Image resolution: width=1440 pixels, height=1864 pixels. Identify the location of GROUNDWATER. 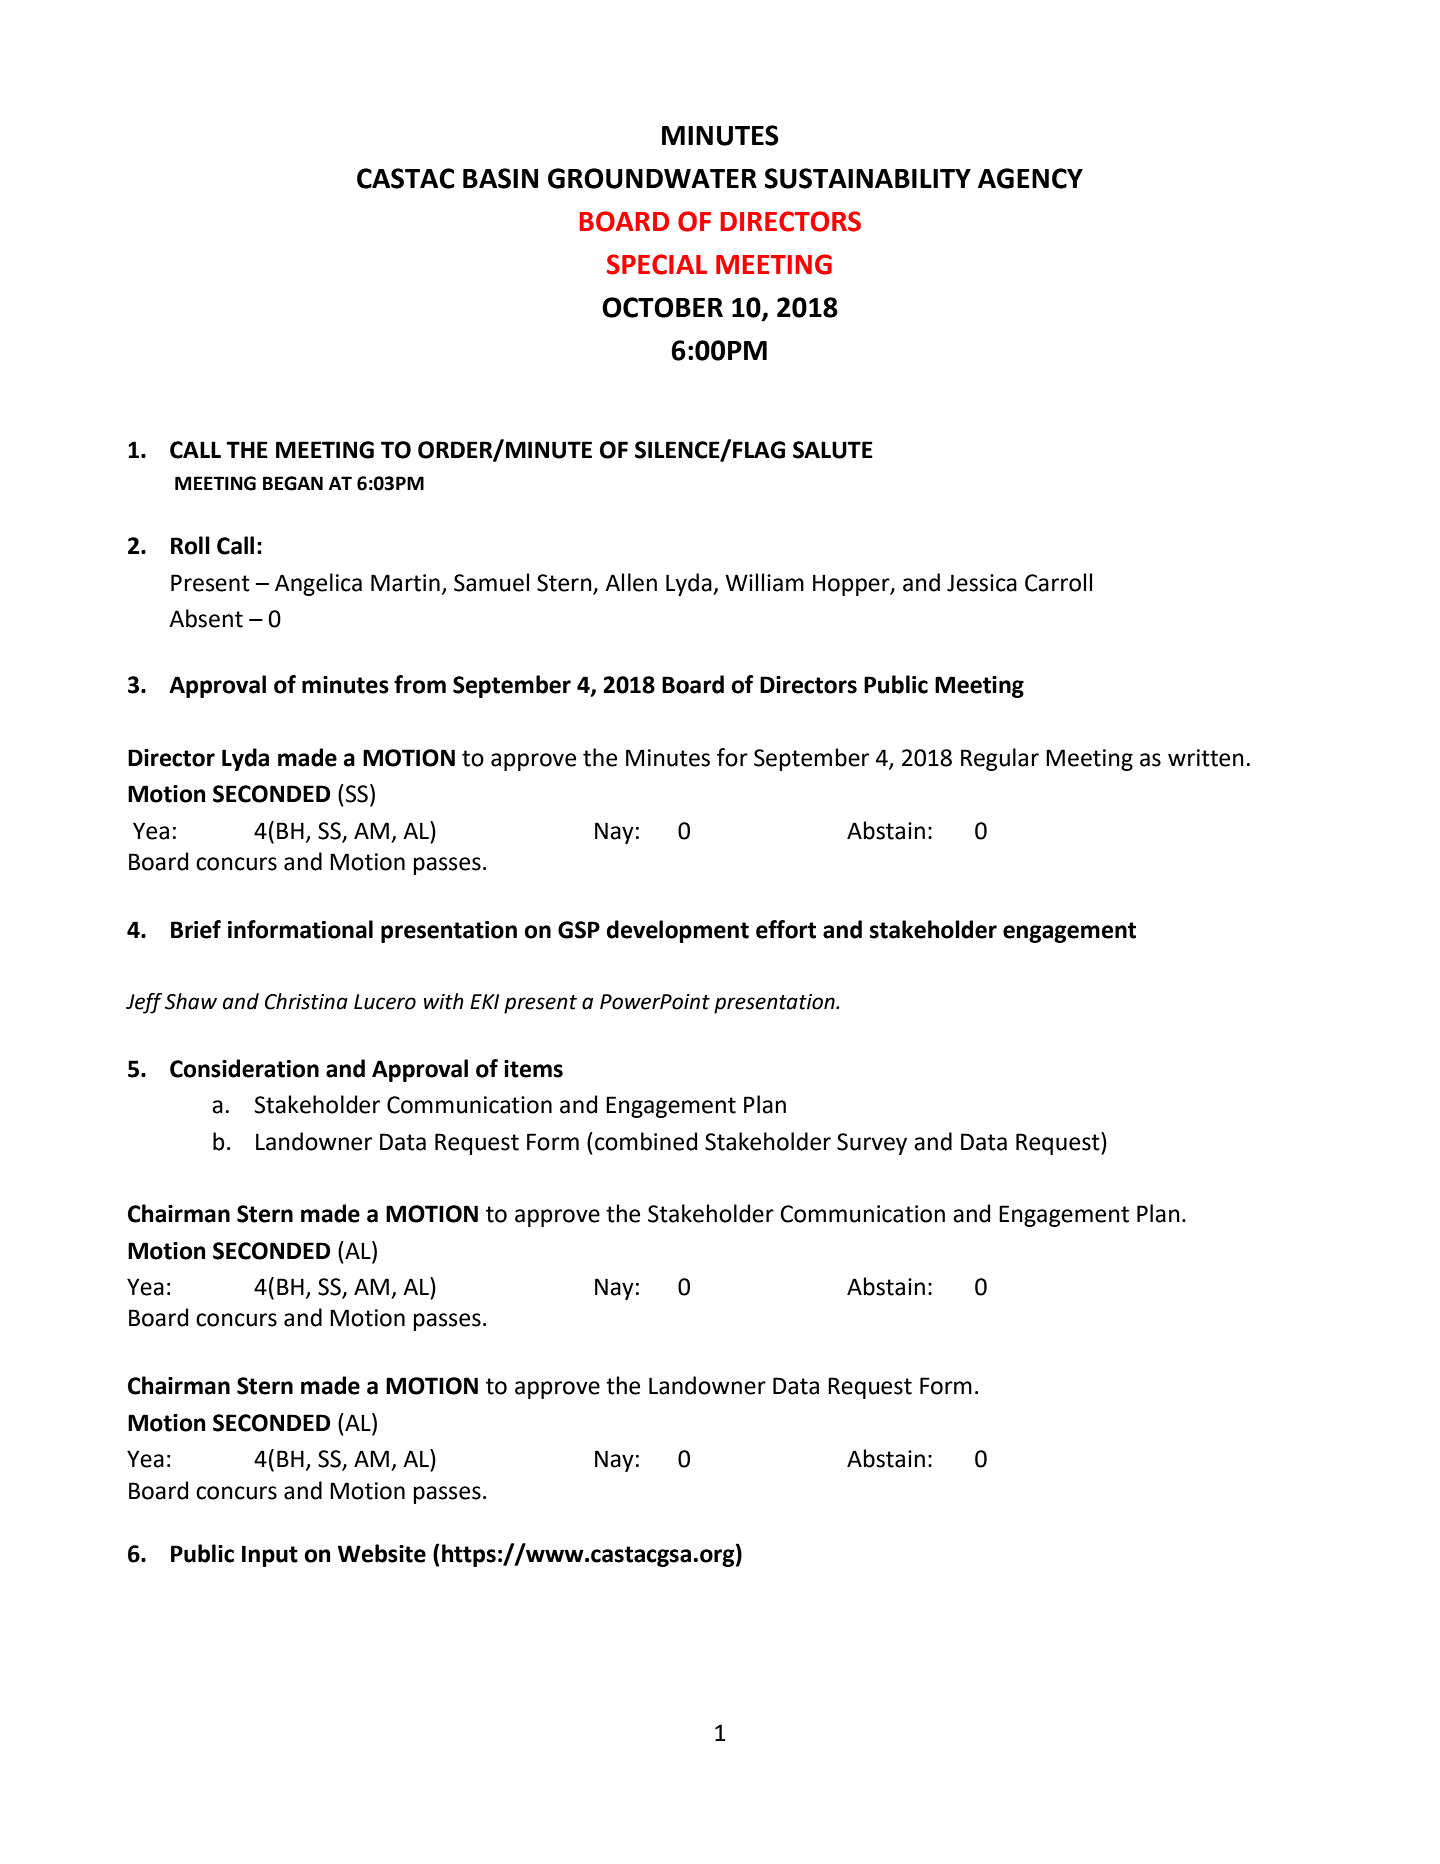
(652, 178).
